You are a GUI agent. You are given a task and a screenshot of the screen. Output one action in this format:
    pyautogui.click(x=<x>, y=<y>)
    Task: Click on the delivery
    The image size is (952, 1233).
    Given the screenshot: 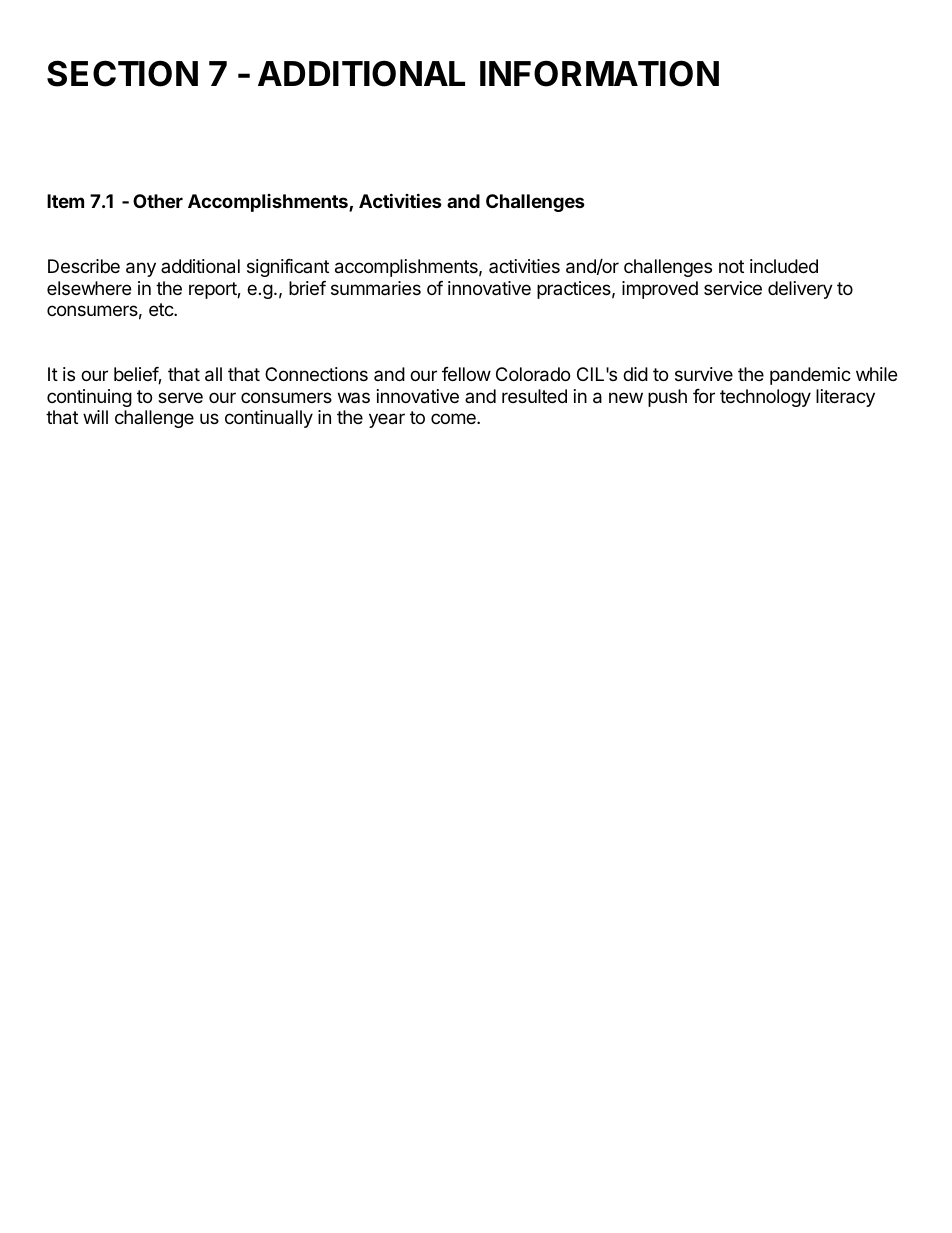 What is the action you would take?
    pyautogui.click(x=800, y=290)
